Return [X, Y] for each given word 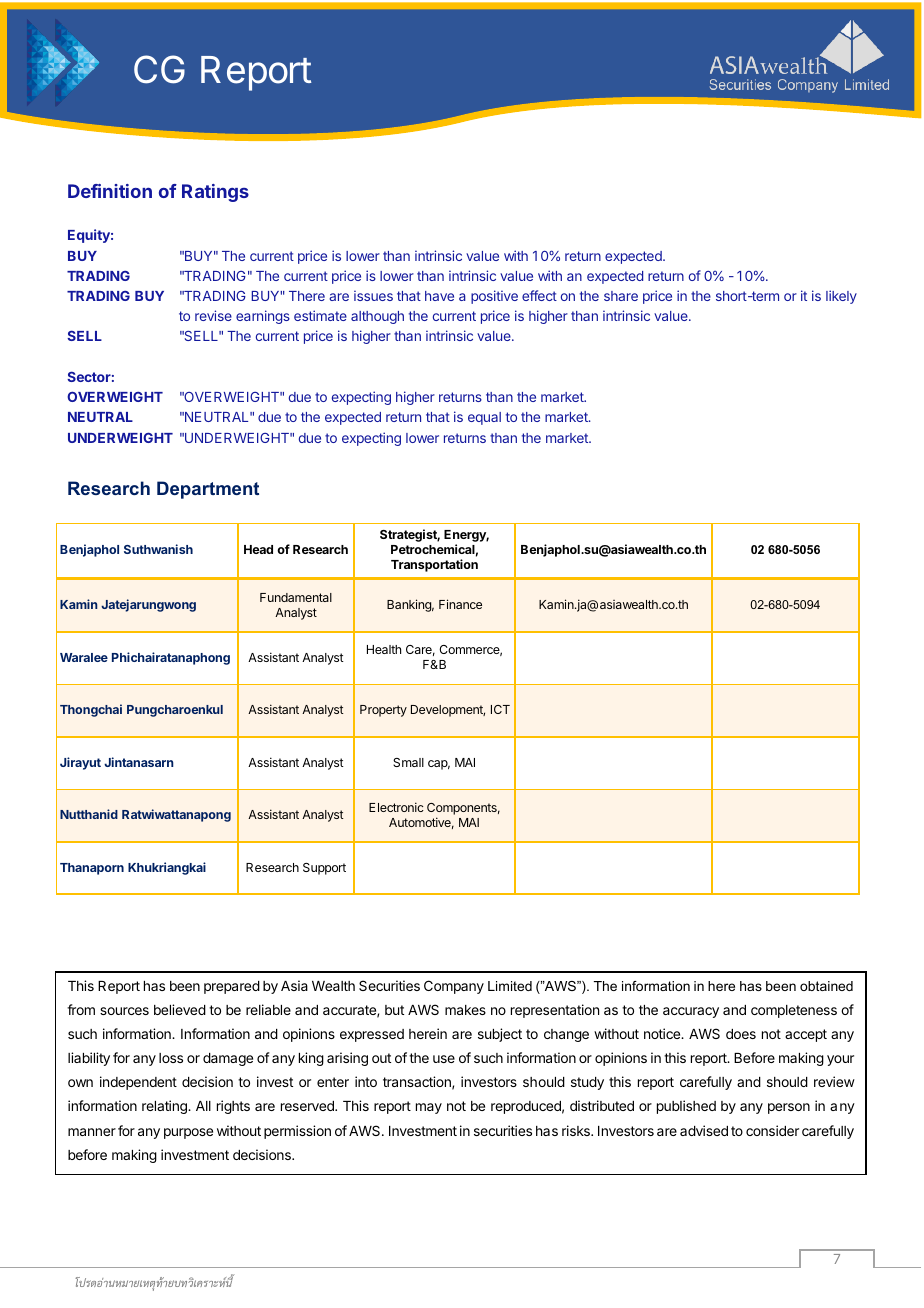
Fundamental [296, 597]
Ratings [215, 193]
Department [208, 490]
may [429, 1108]
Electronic [396, 807]
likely [841, 297]
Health [384, 649]
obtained [826, 986]
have [439, 296]
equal [484, 418]
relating [165, 1107]
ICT [500, 709]
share [621, 296]
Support [324, 869]
